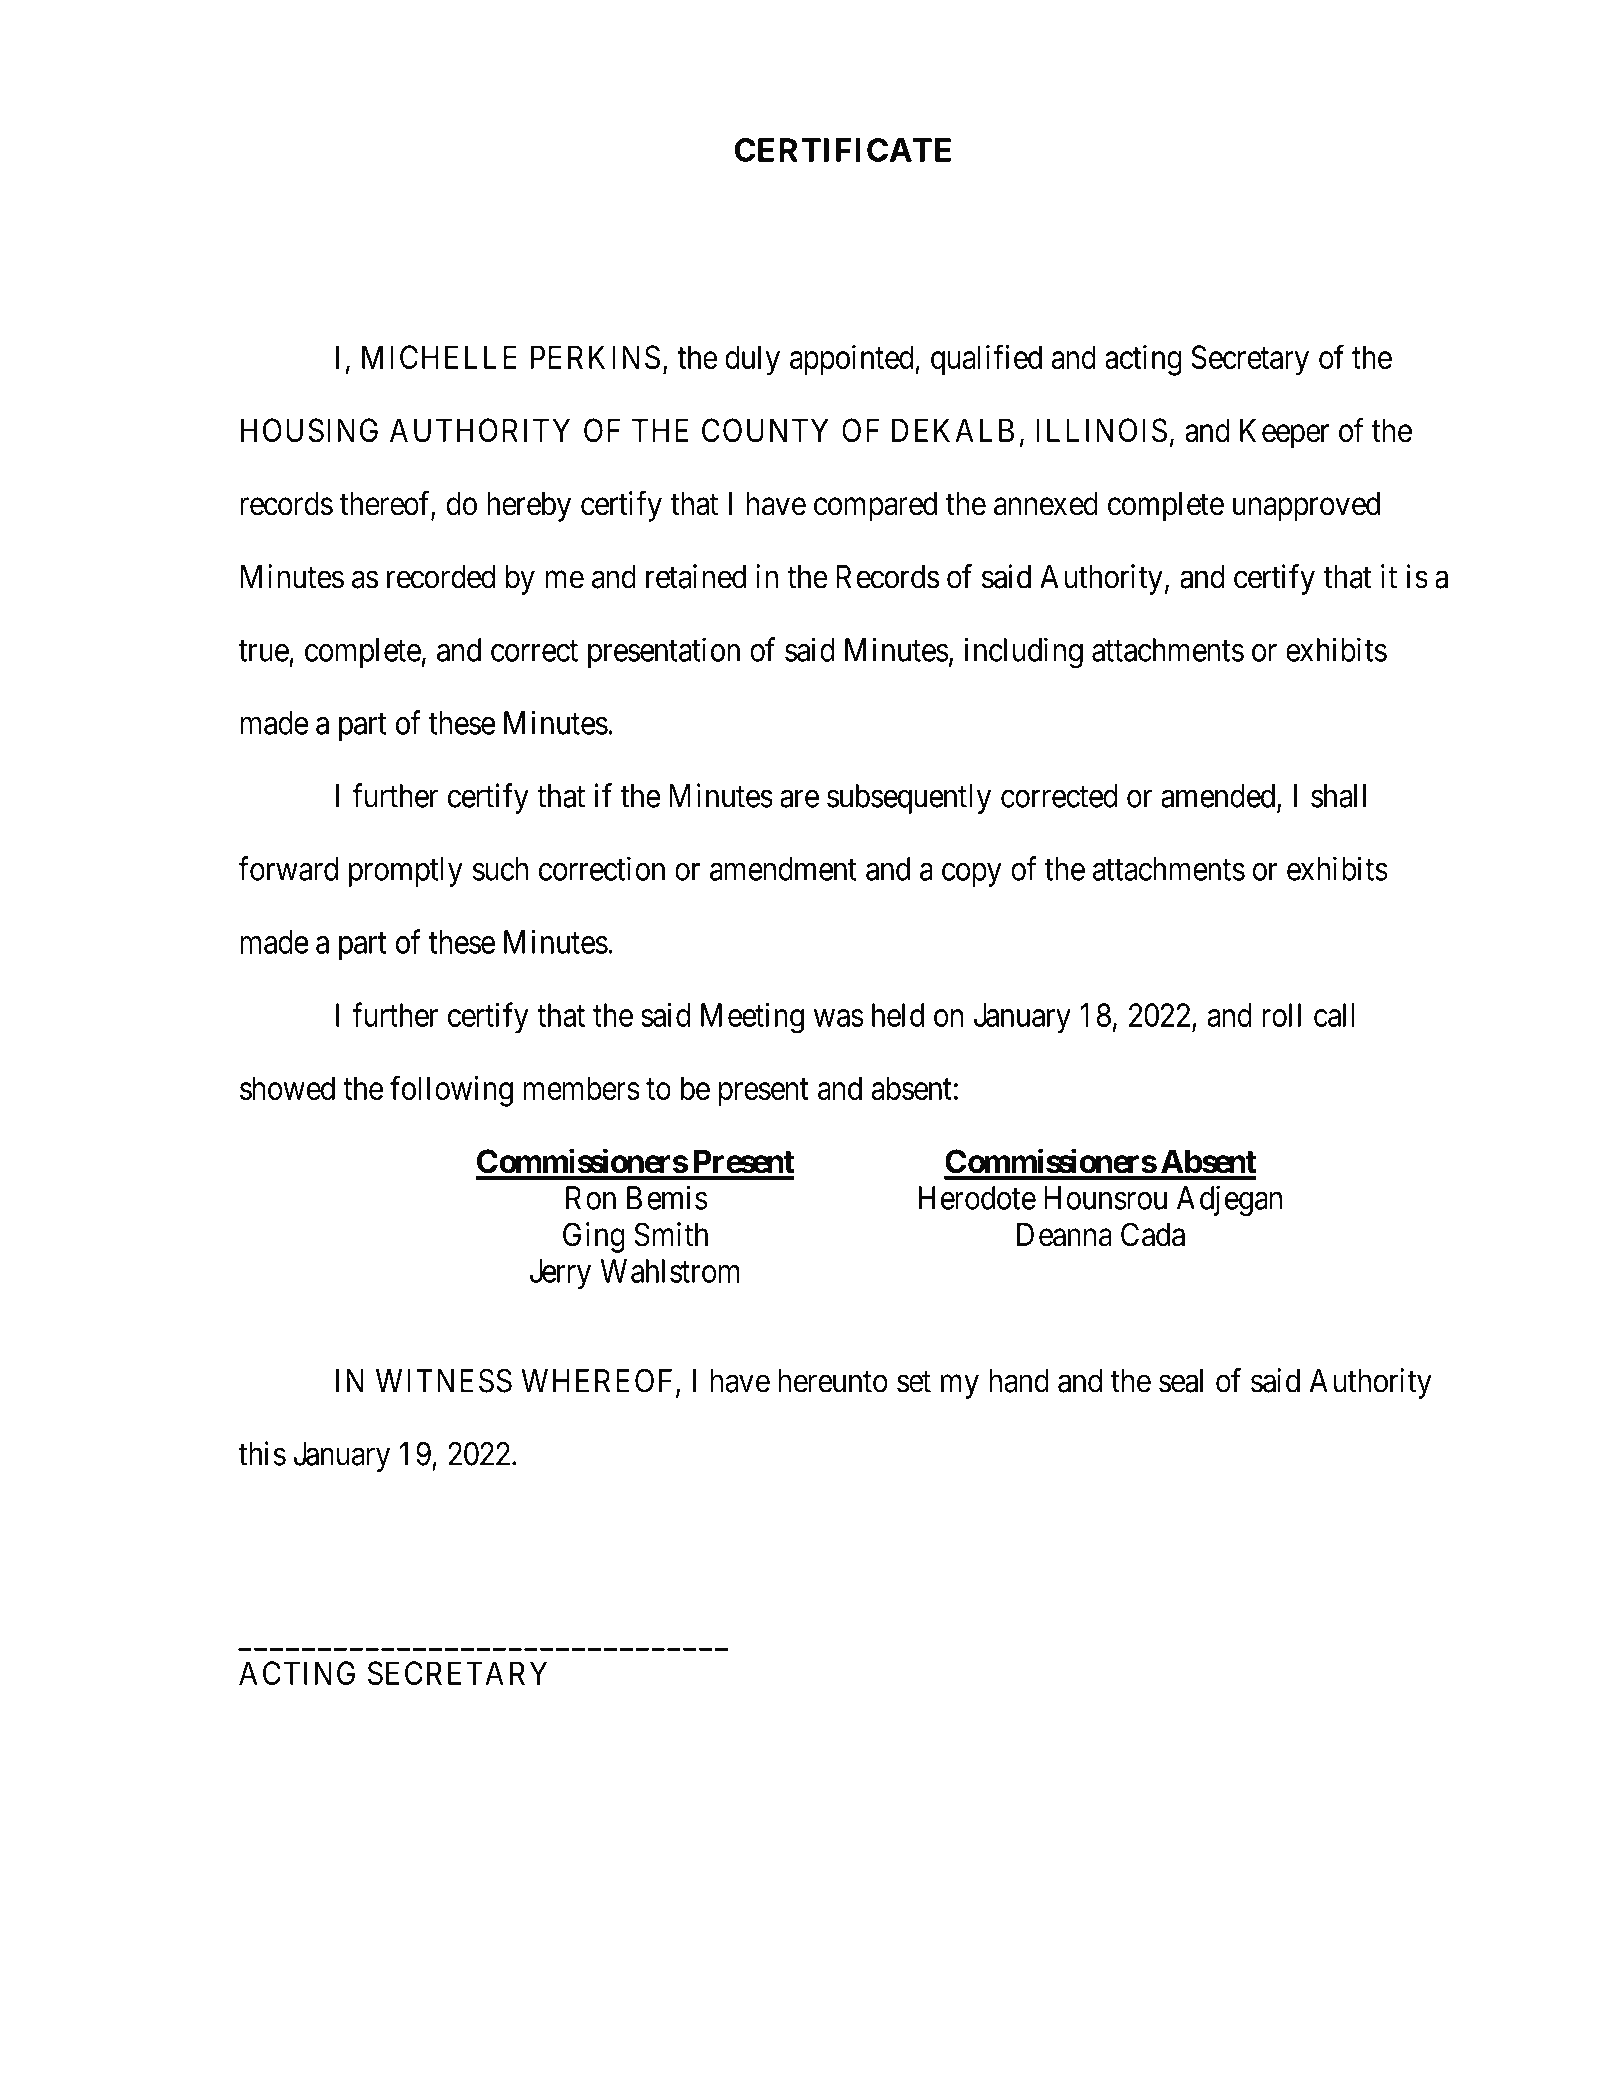 The image size is (1621, 2098). I want to click on hereunto, so click(833, 1381).
